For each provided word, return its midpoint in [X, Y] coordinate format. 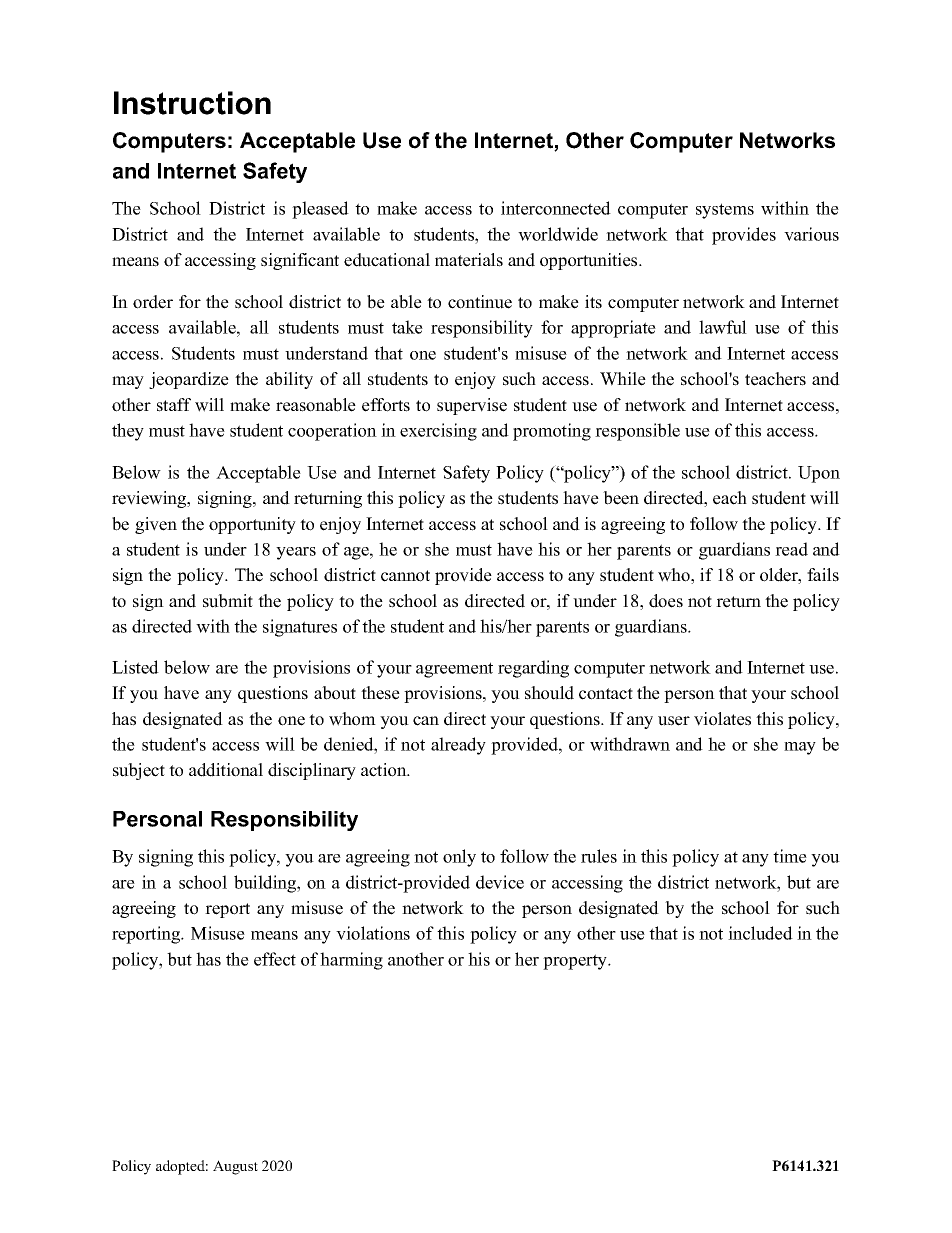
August [235, 1167]
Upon [819, 474]
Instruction [192, 103]
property [576, 962]
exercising [438, 432]
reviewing [150, 499]
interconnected [556, 208]
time [790, 856]
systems [725, 211]
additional [226, 770]
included [760, 933]
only [459, 858]
